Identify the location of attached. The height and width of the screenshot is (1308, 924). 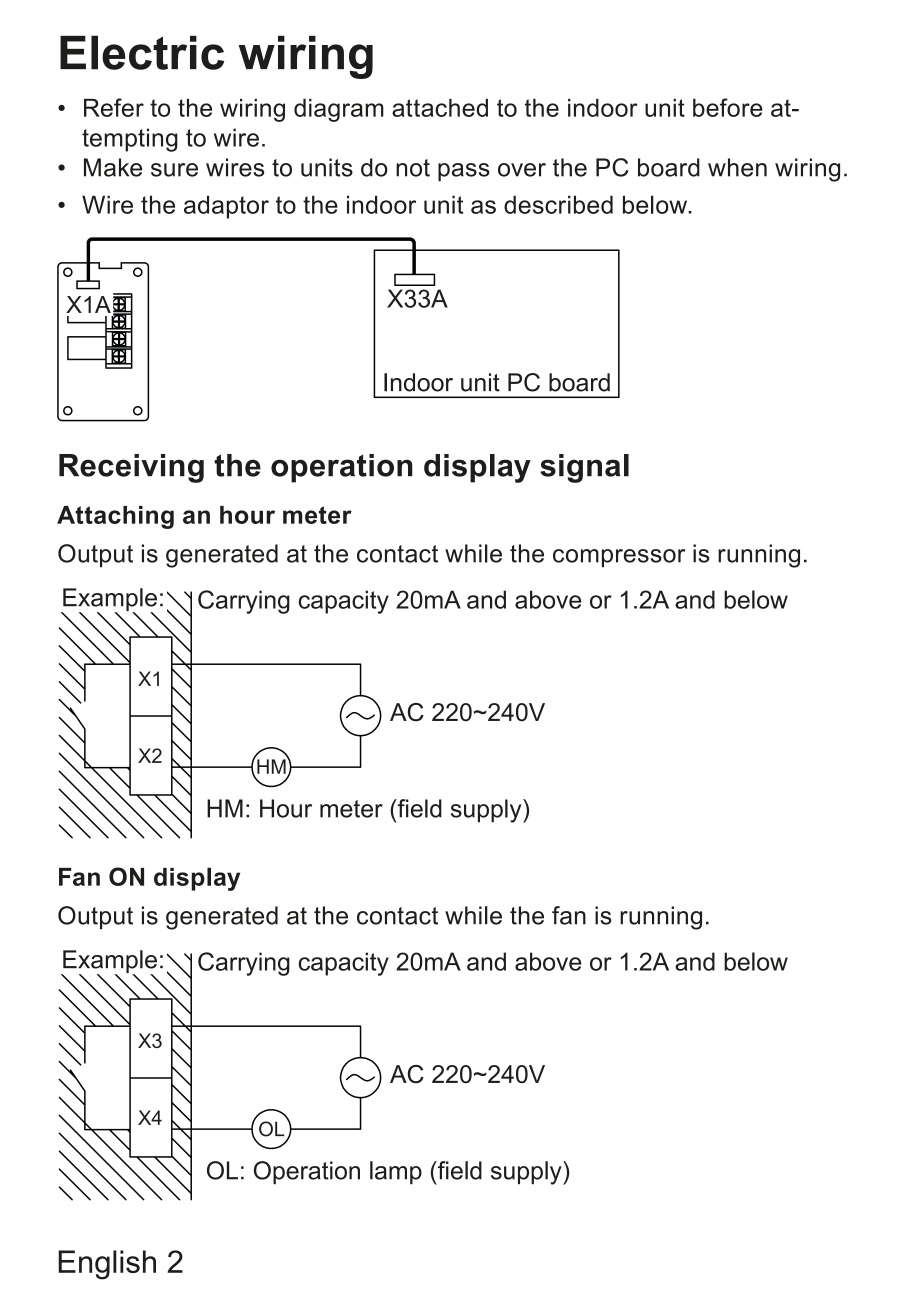
(440, 108).
